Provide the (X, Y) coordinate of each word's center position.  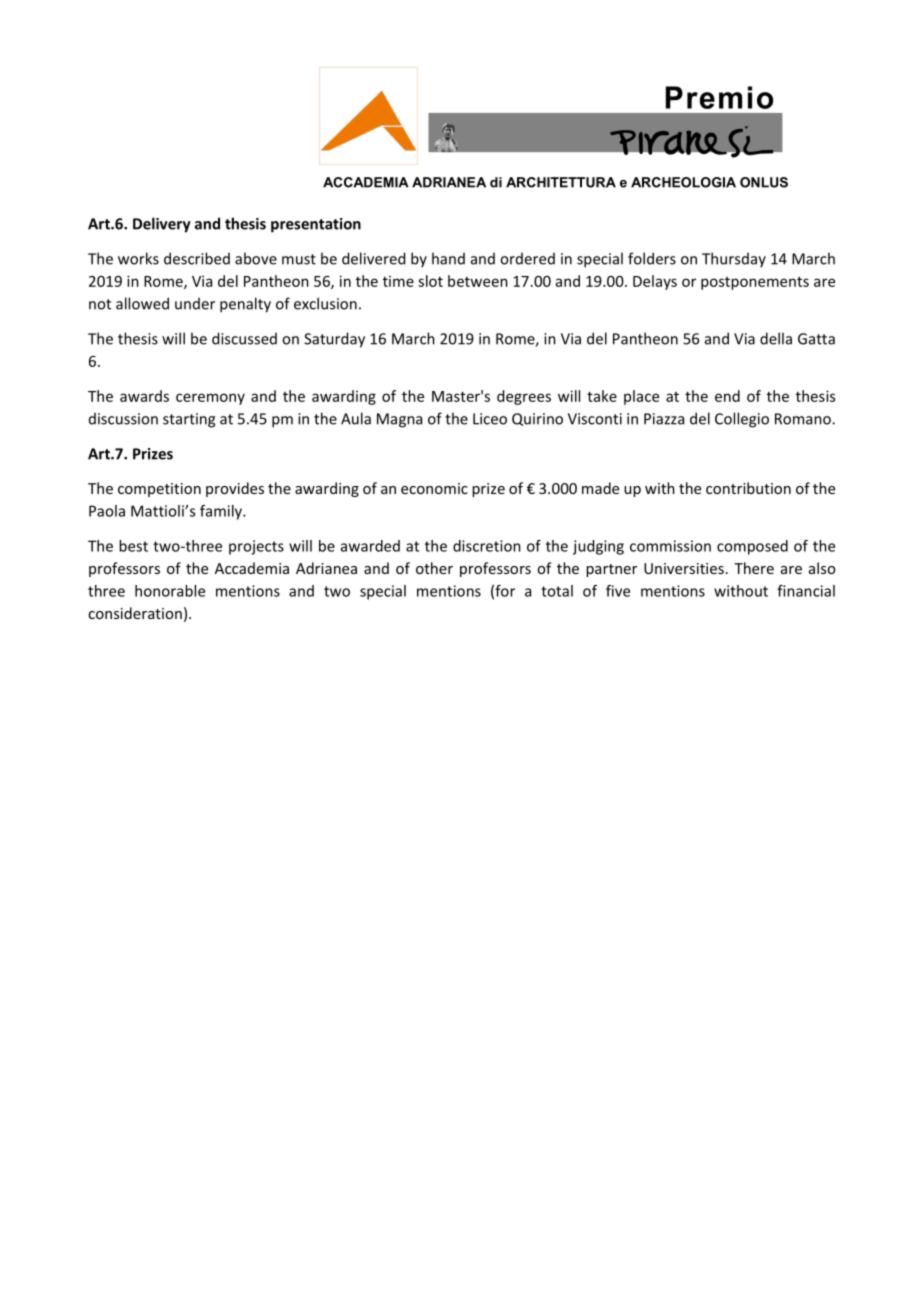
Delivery (162, 225)
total (557, 591)
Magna (399, 420)
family (222, 512)
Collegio (742, 420)
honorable (170, 591)
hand (448, 258)
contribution (748, 488)
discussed (244, 338)
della (776, 338)
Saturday (334, 340)
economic (434, 488)
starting (189, 420)
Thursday (734, 260)
